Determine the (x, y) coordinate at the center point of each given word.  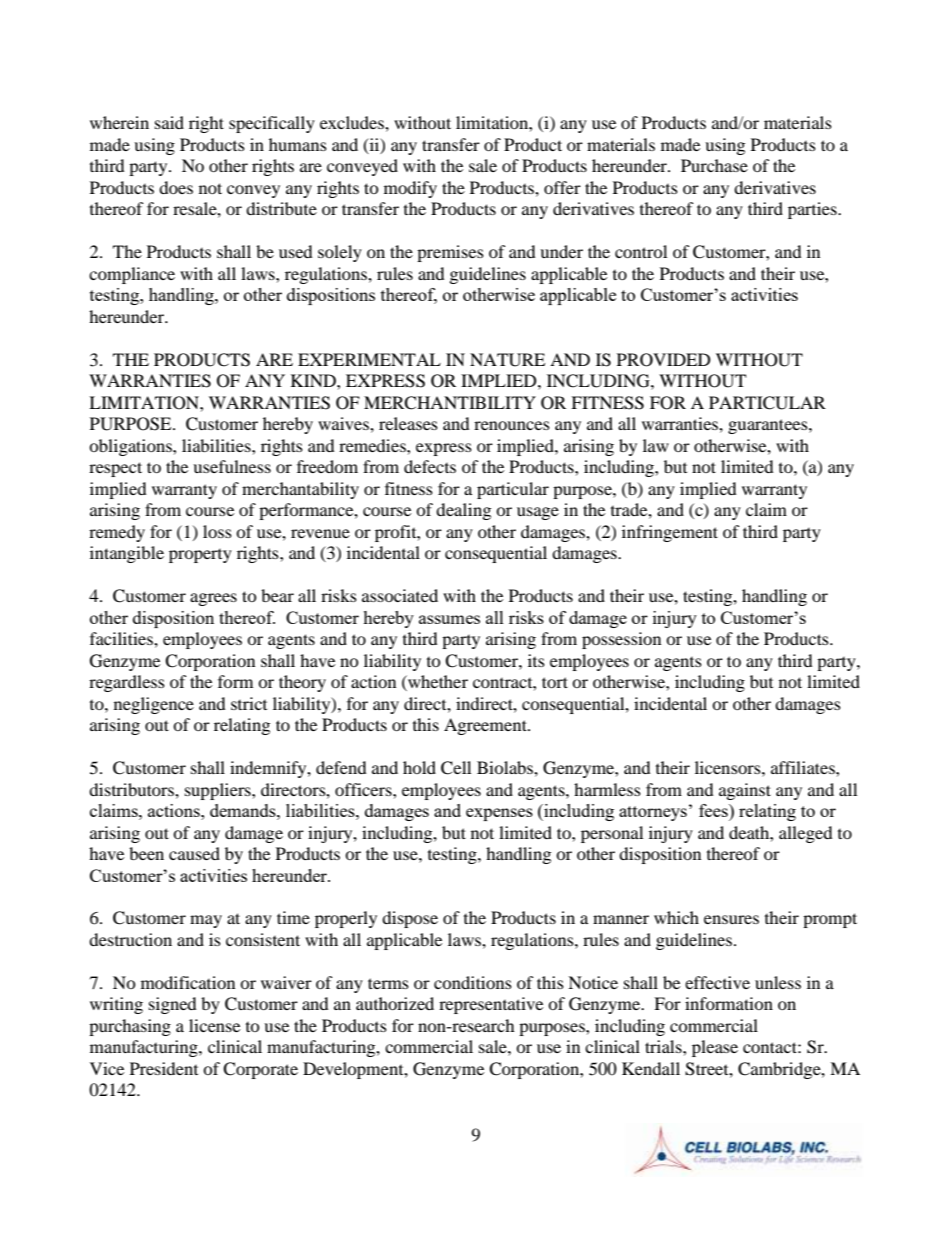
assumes (449, 619)
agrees (213, 599)
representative (491, 1005)
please (715, 1048)
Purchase (714, 165)
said (169, 122)
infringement (670, 533)
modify (410, 189)
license (214, 1025)
